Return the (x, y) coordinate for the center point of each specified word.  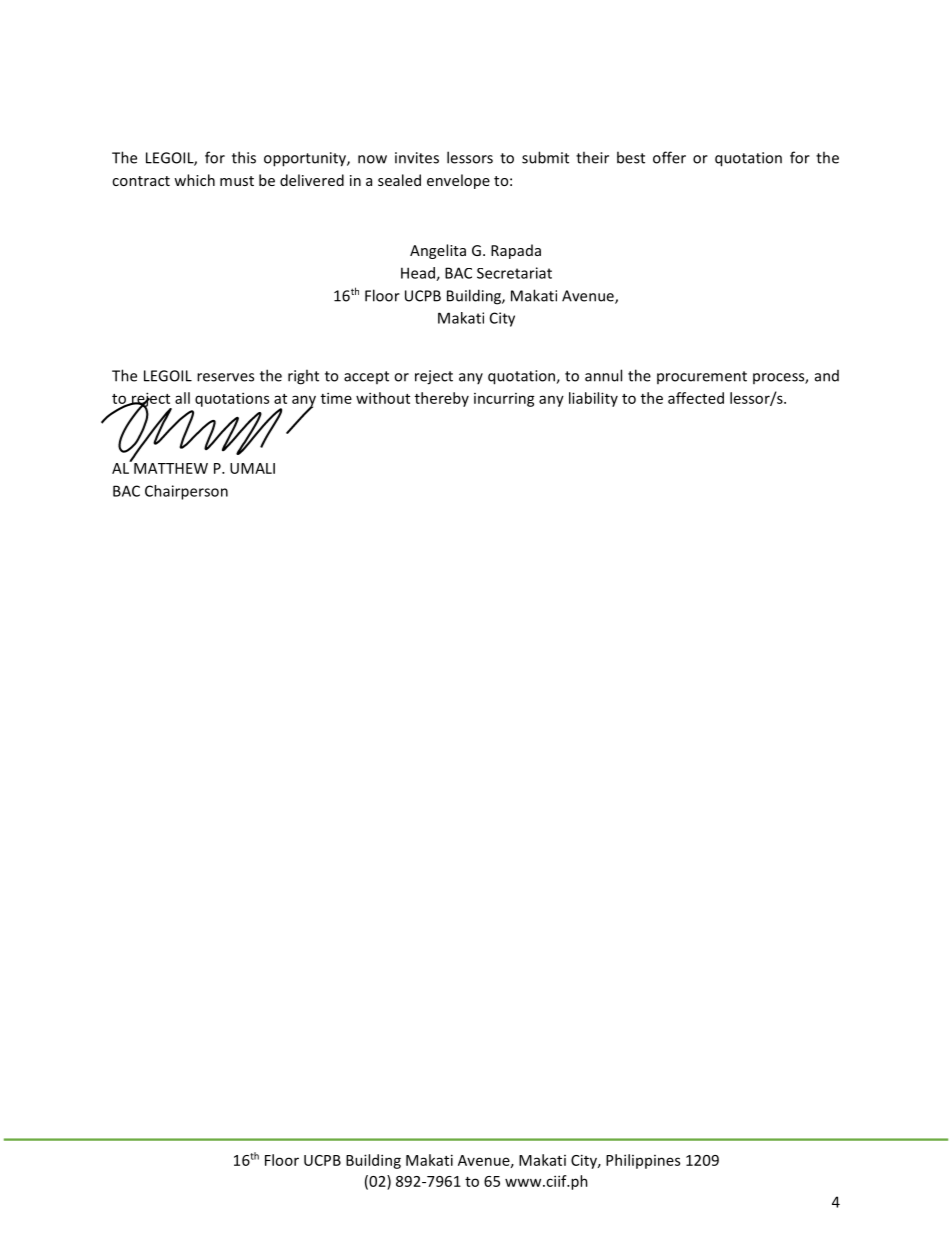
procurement (702, 377)
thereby (442, 399)
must (237, 181)
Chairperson (186, 492)
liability (593, 399)
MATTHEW (170, 467)
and (827, 376)
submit (545, 157)
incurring (504, 400)
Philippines (643, 1161)
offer (669, 157)
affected (696, 398)
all (182, 398)
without (383, 398)
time (336, 398)
